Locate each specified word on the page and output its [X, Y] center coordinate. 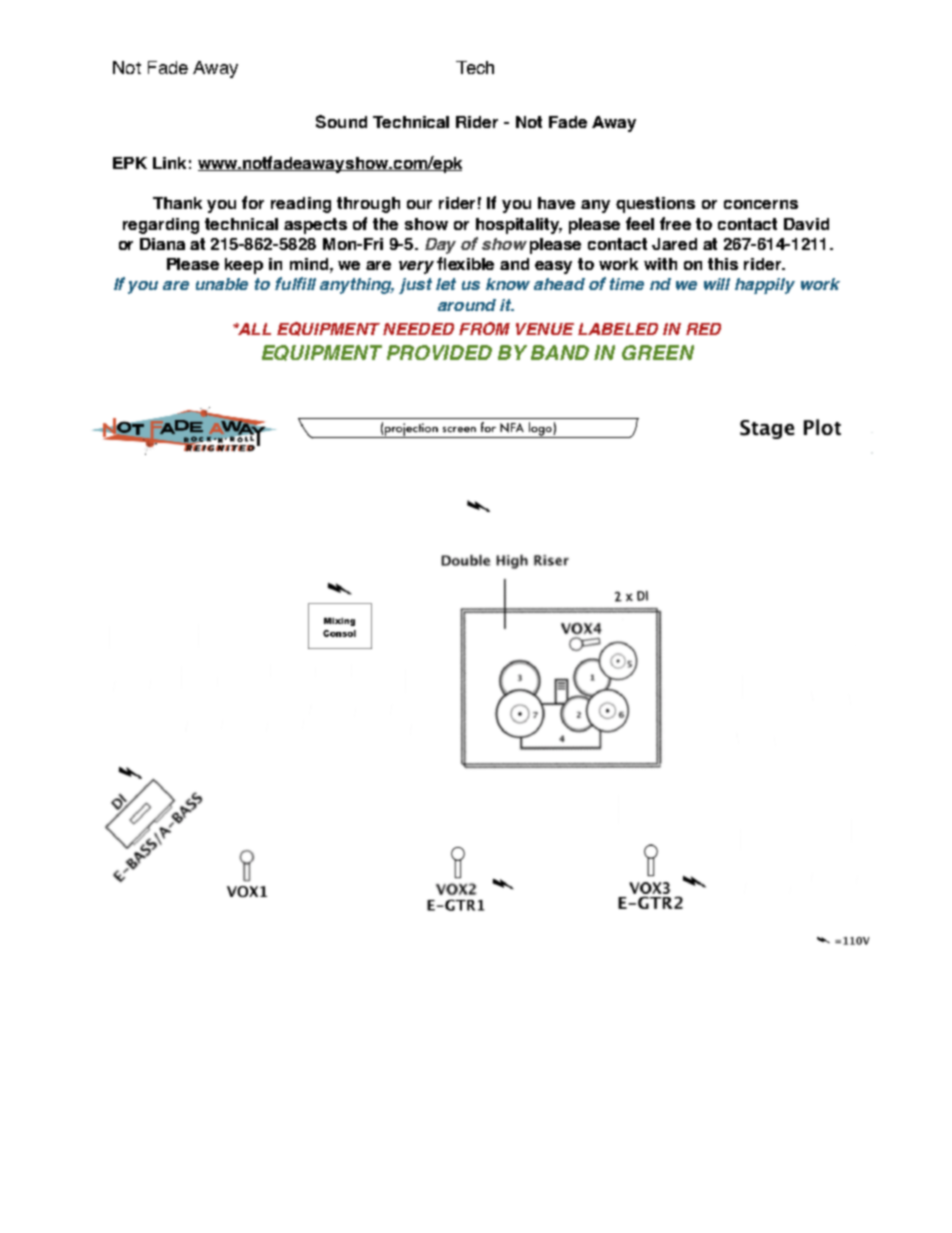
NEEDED [418, 329]
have [556, 203]
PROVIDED [439, 352]
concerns [761, 204]
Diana [162, 244]
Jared [674, 244]
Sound [341, 121]
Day [440, 246]
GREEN [658, 352]
